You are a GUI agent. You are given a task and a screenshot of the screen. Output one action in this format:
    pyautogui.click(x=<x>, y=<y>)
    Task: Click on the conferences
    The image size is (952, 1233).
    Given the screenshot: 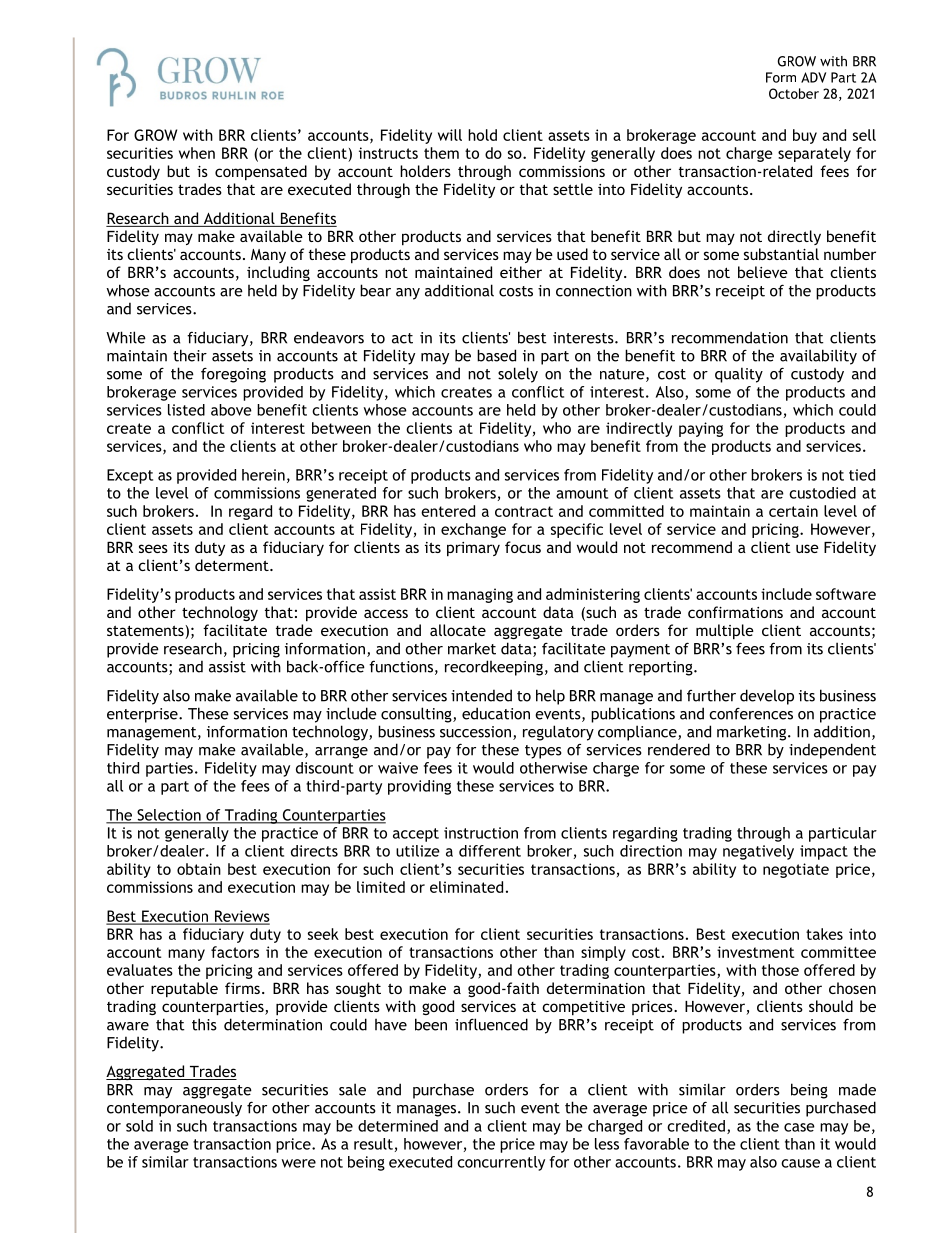 What is the action you would take?
    pyautogui.click(x=751, y=713)
